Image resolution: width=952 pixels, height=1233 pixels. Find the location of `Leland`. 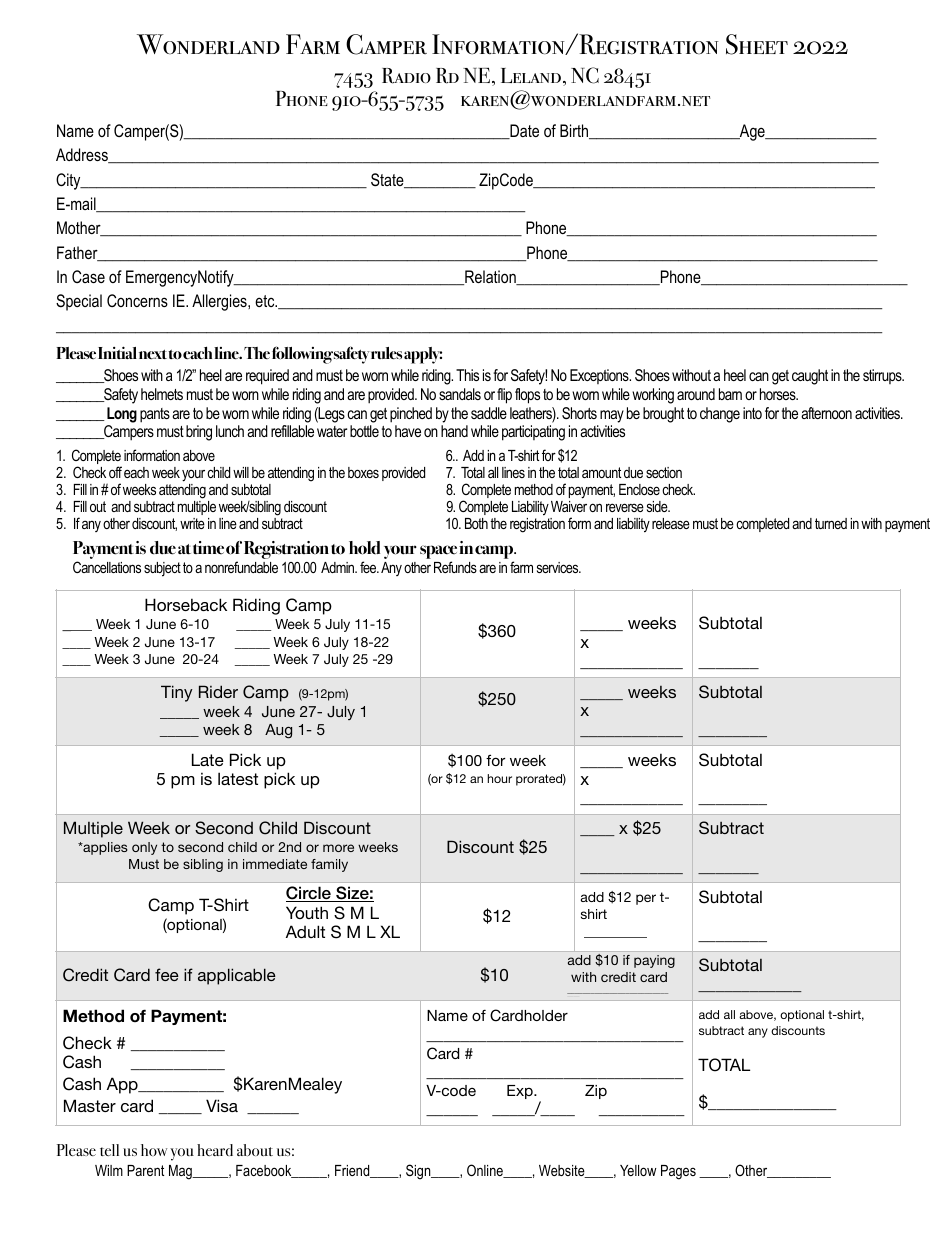

Leland is located at coordinates (531, 75).
